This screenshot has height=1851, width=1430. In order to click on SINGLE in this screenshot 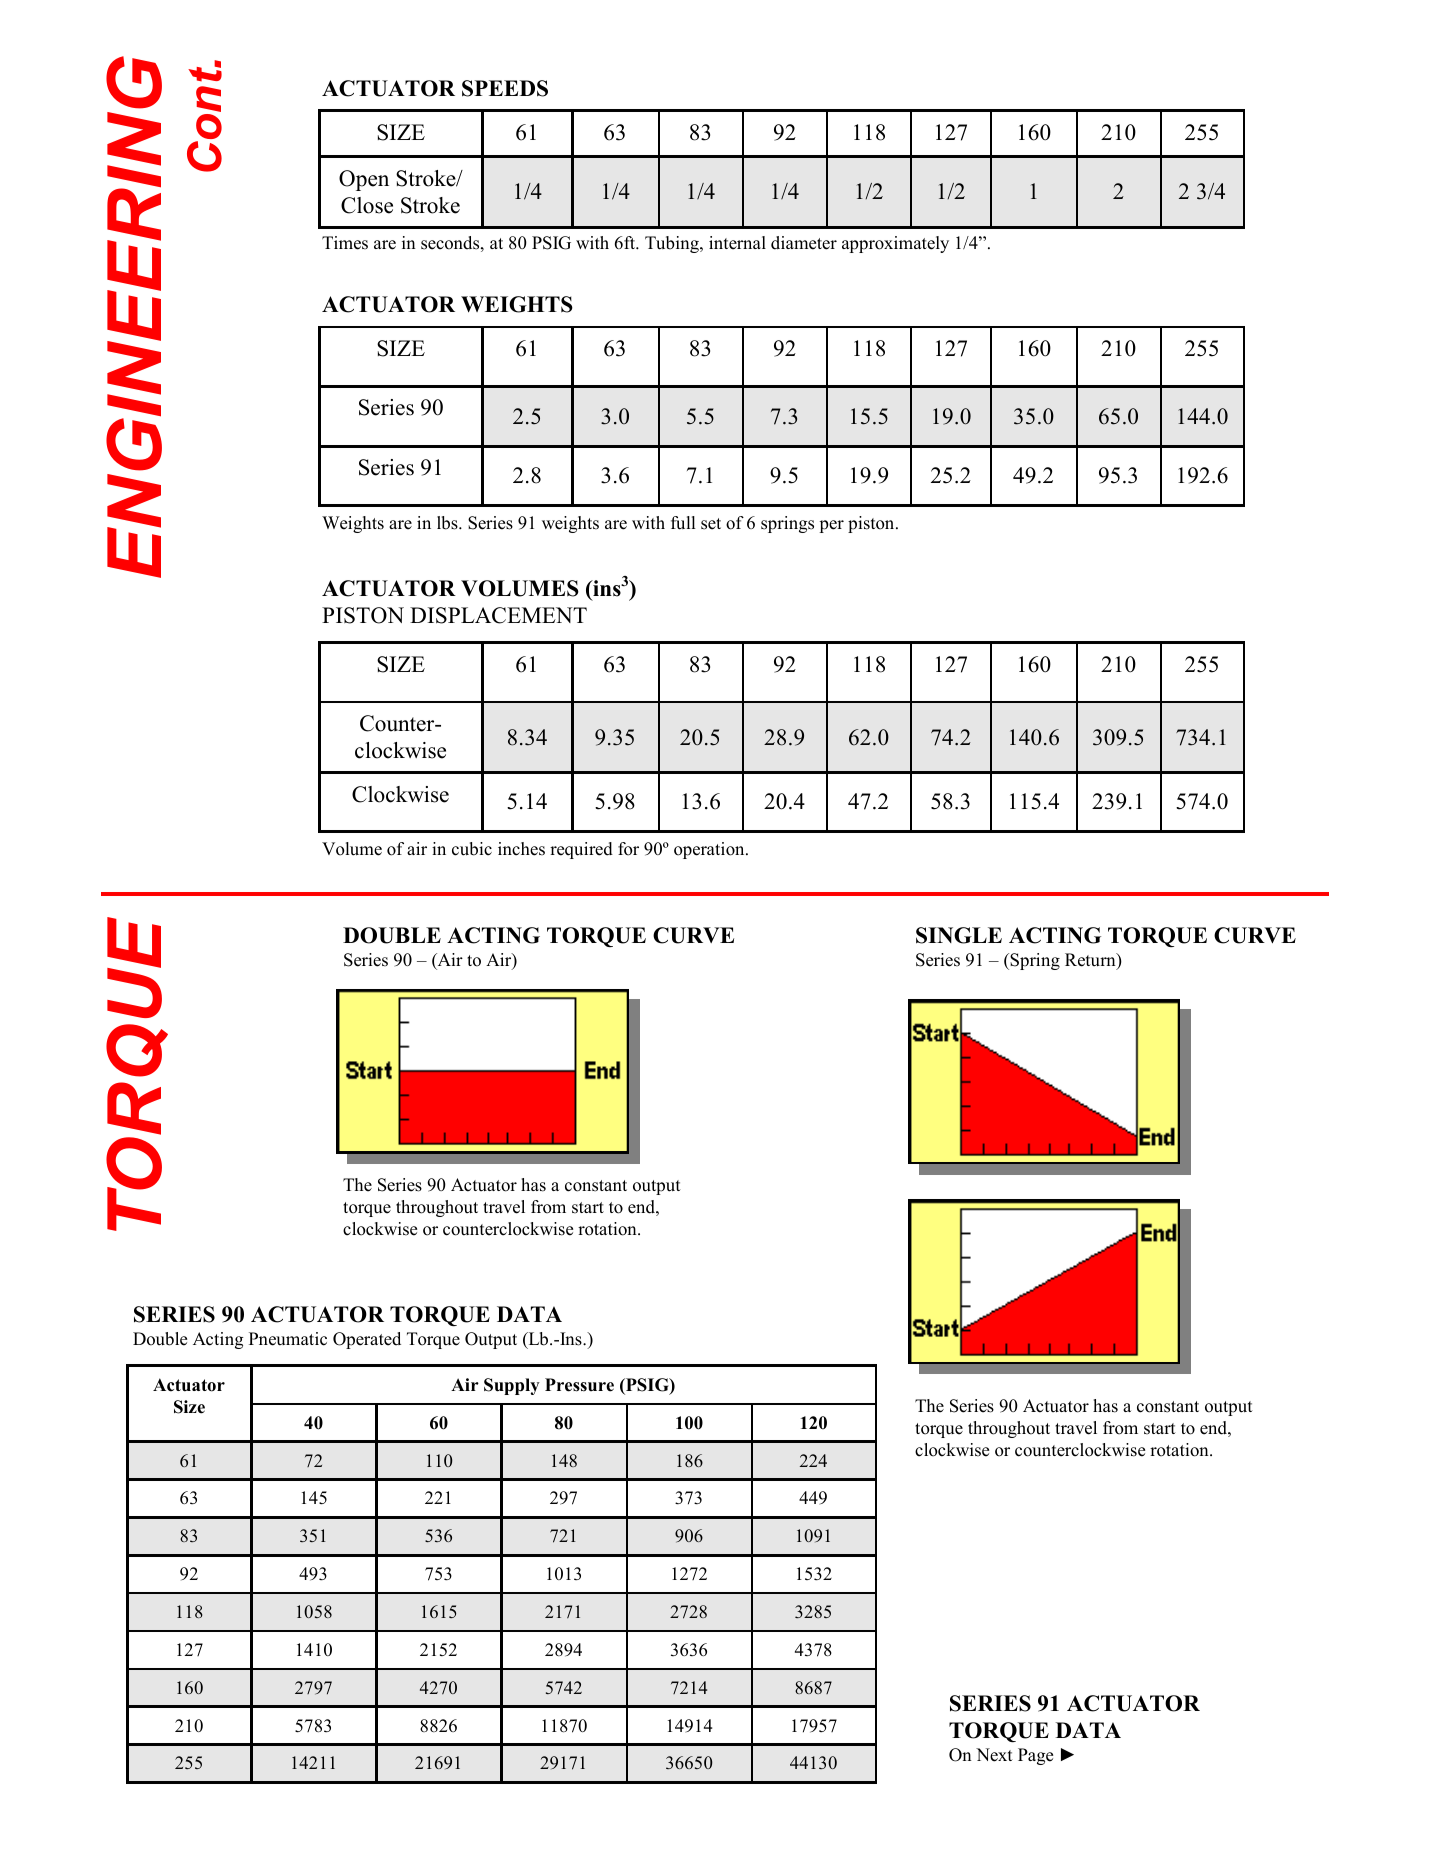, I will do `click(959, 935)`.
